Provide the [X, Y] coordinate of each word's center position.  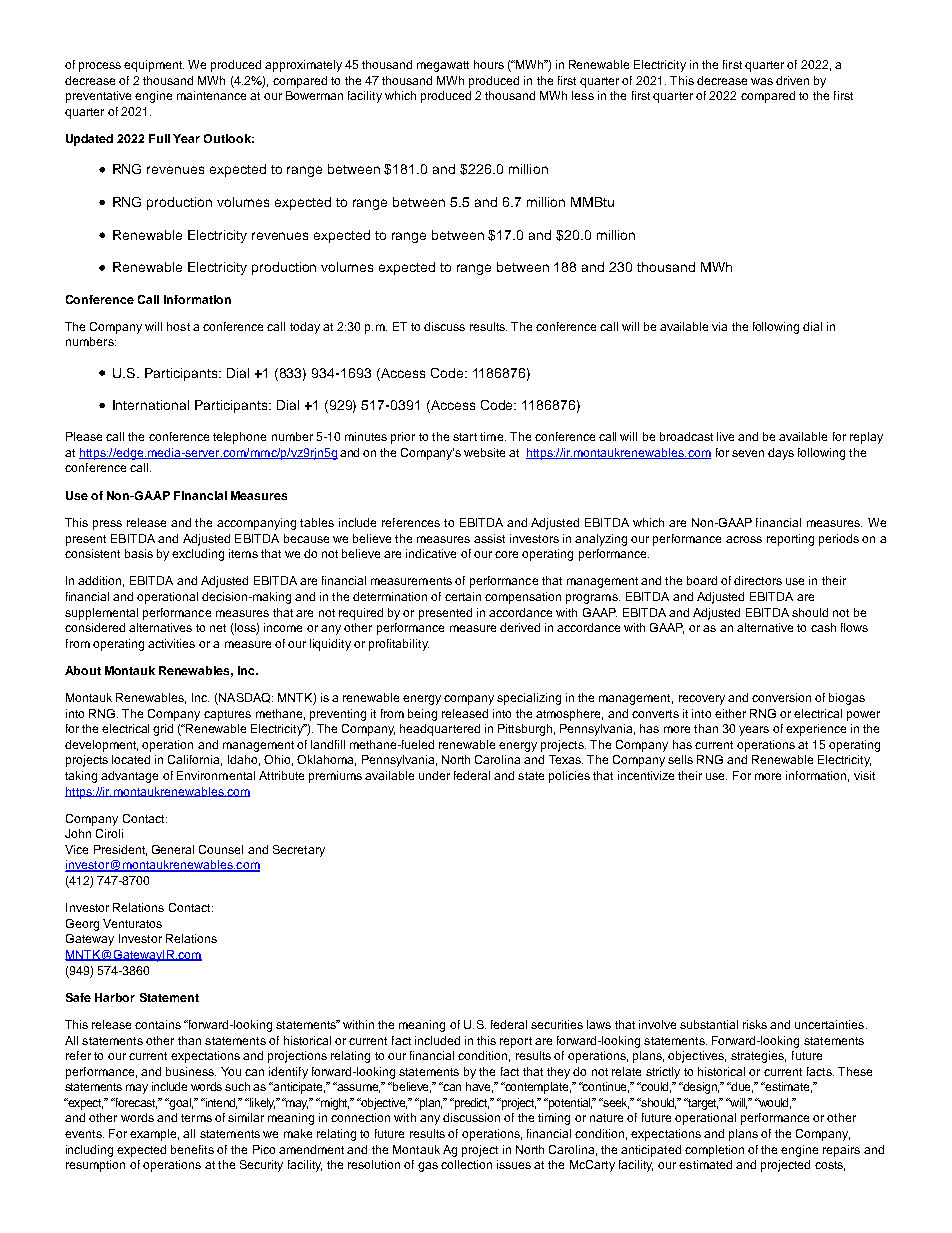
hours [489, 64]
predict [470, 1104]
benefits [192, 1149]
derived [520, 627]
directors [758, 580]
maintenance [211, 95]
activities [171, 643]
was [762, 81]
